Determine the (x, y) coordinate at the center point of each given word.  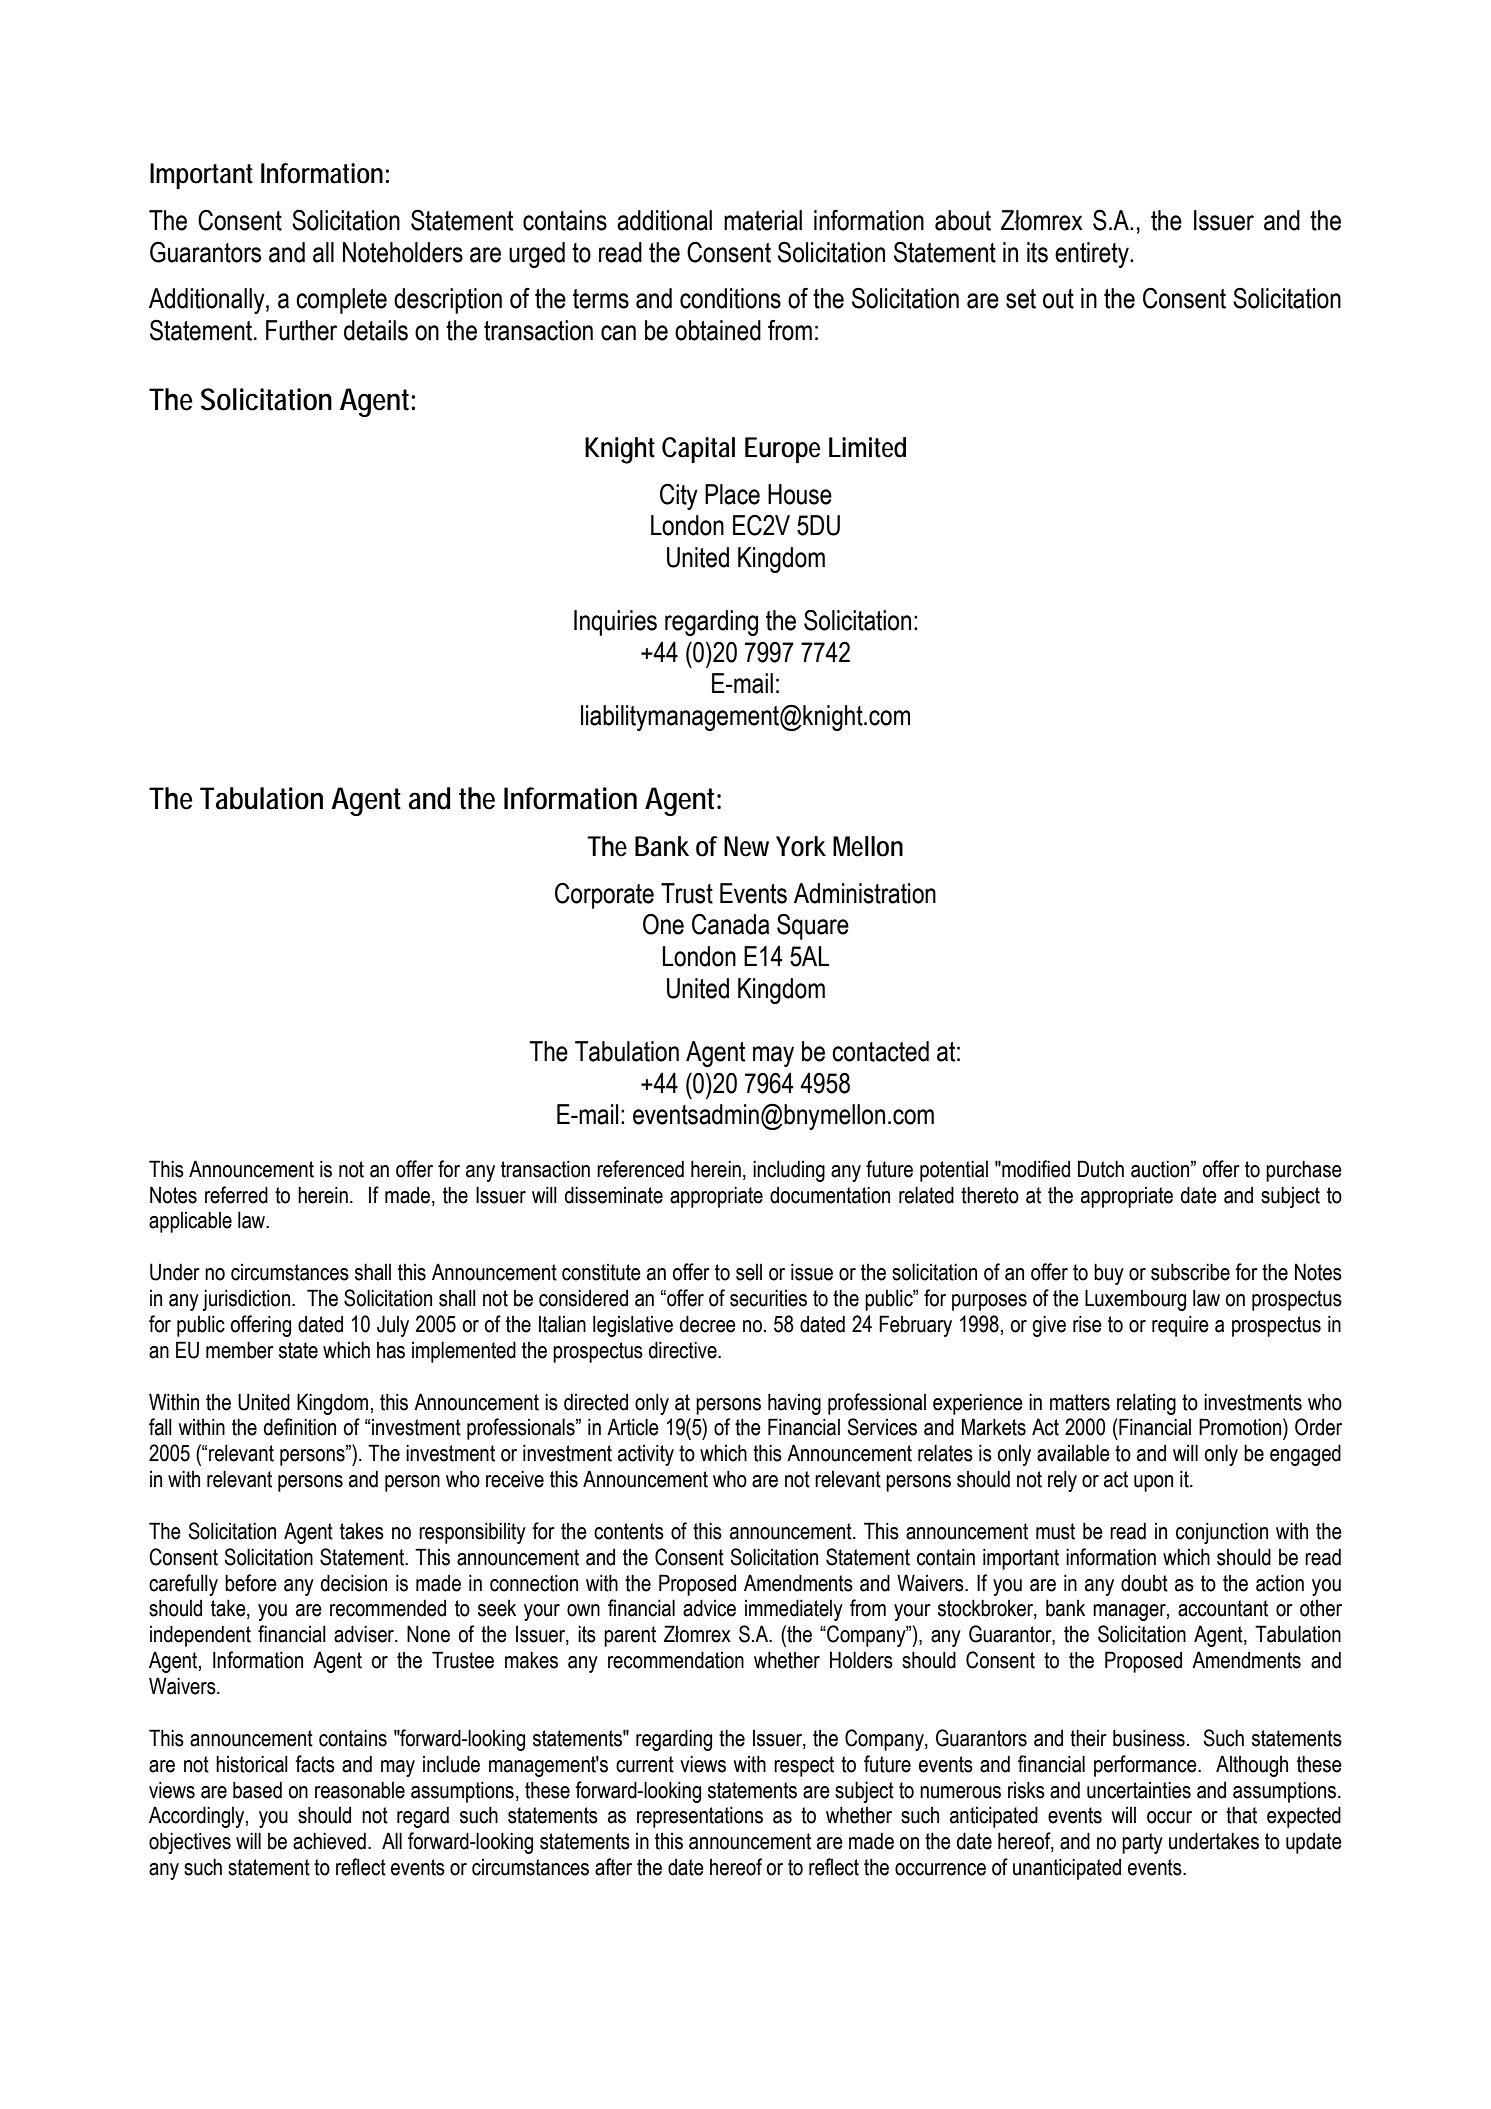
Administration (865, 893)
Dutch (1101, 1169)
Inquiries (615, 623)
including (789, 1171)
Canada (730, 924)
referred (236, 1195)
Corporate (604, 895)
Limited (867, 447)
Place (732, 494)
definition (300, 1427)
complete (341, 301)
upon (1153, 1483)
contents (629, 1531)
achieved (329, 1841)
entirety (1093, 255)
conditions (730, 298)
